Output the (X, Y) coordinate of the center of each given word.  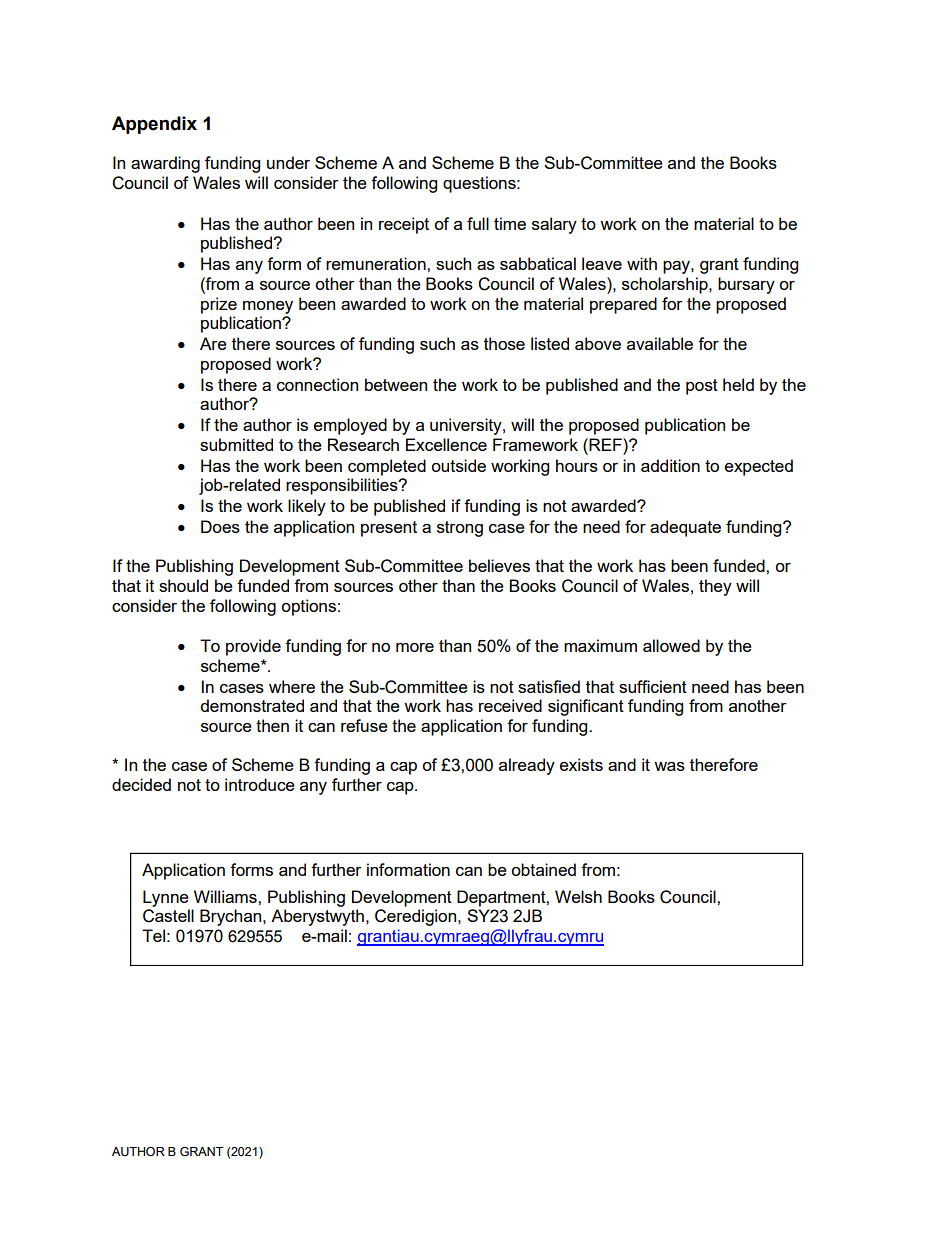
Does (220, 526)
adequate (685, 528)
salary (554, 225)
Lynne (166, 898)
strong (460, 529)
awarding (165, 164)
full (478, 223)
